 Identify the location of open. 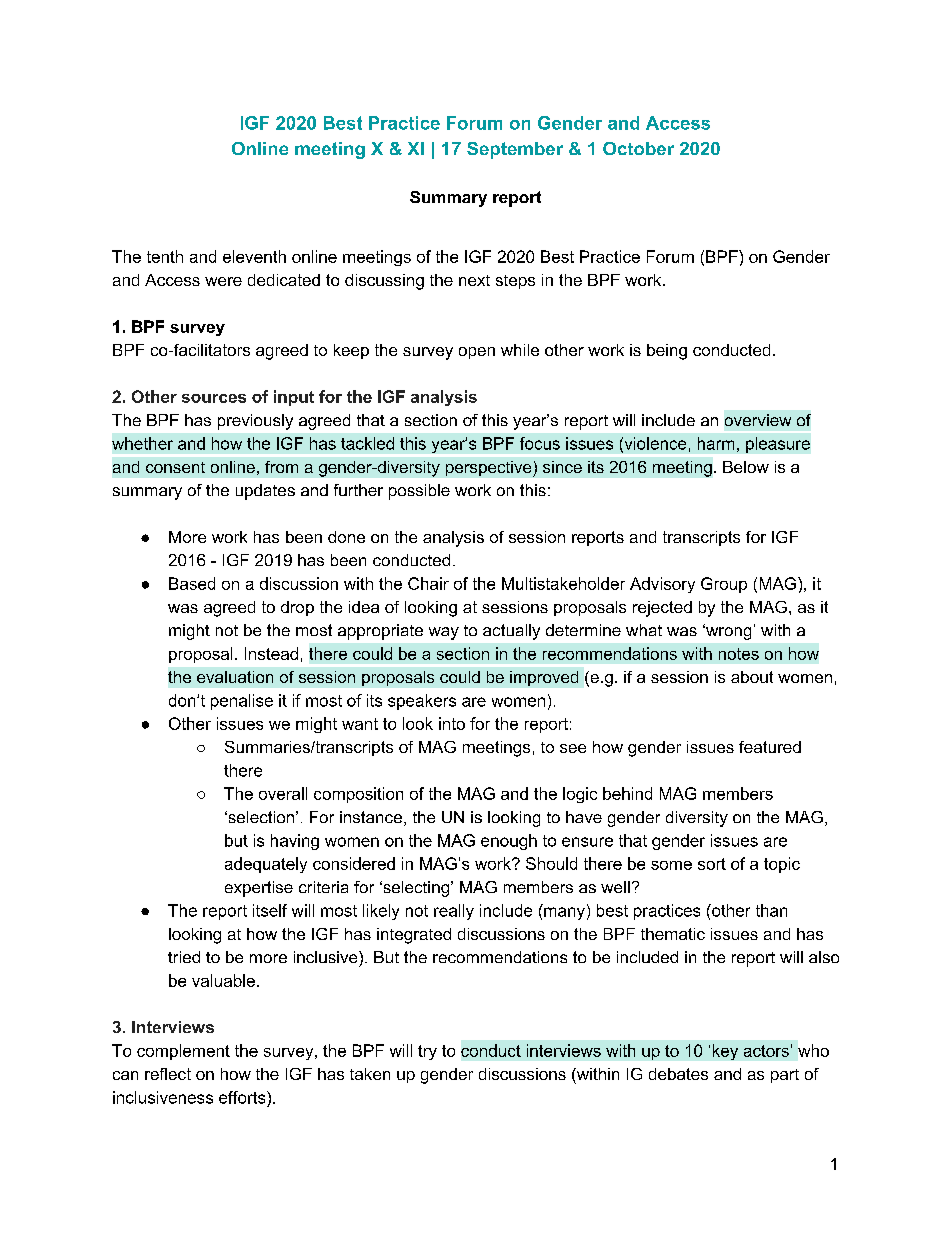
(477, 353).
